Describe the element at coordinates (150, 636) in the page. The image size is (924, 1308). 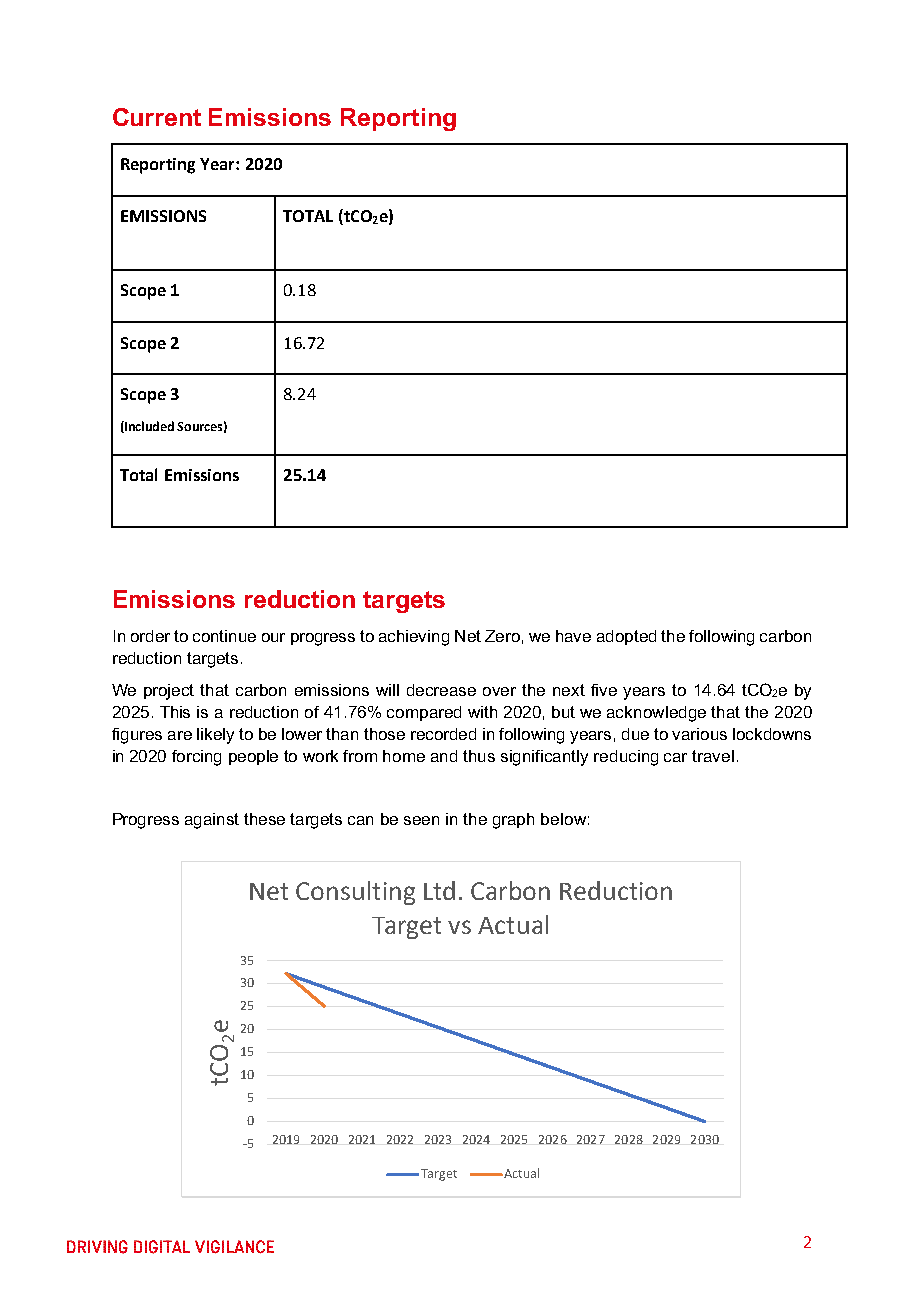
I see `order` at that location.
